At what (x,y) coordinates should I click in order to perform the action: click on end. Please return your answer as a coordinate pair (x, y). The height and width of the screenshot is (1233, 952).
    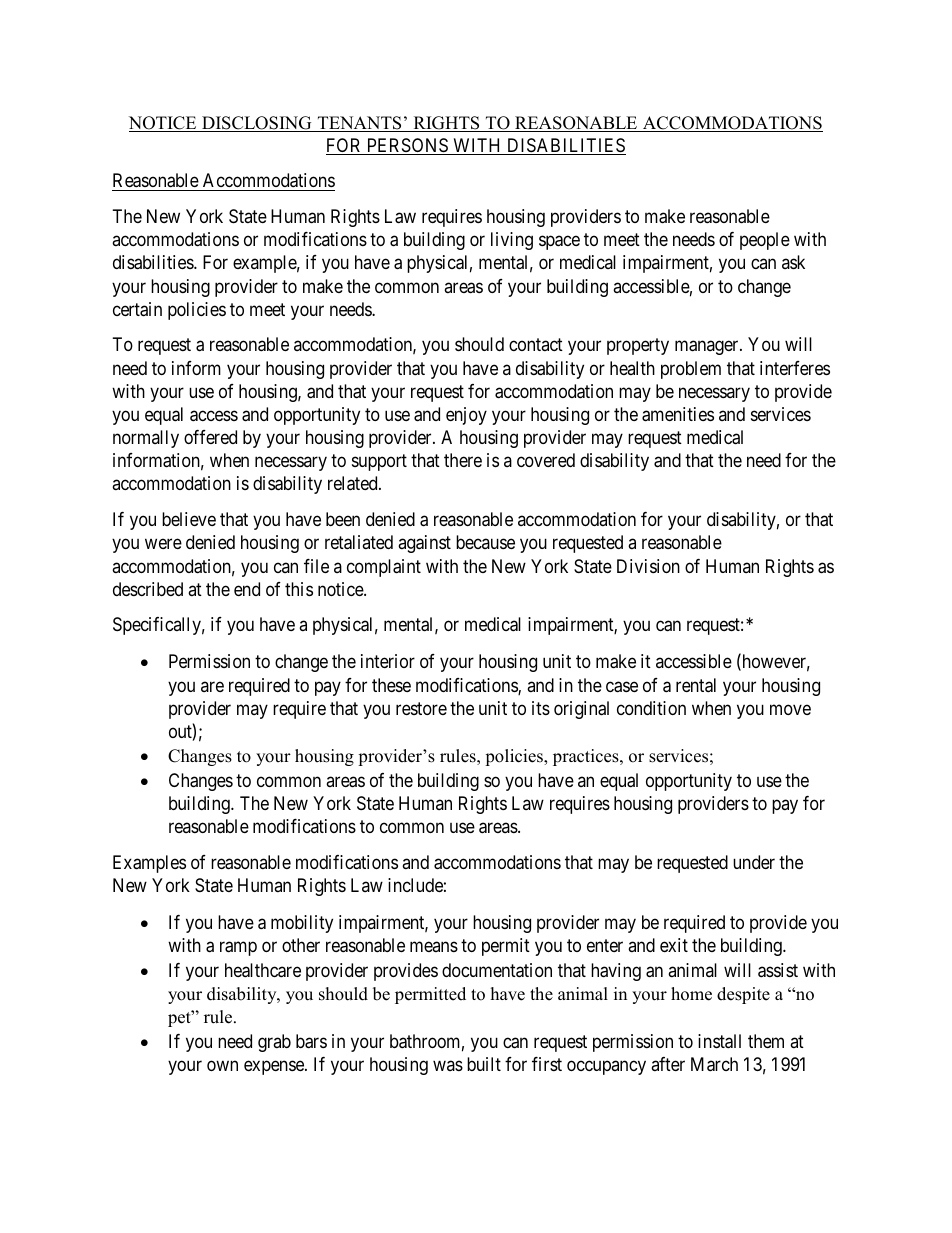
    Looking at the image, I should click on (247, 589).
